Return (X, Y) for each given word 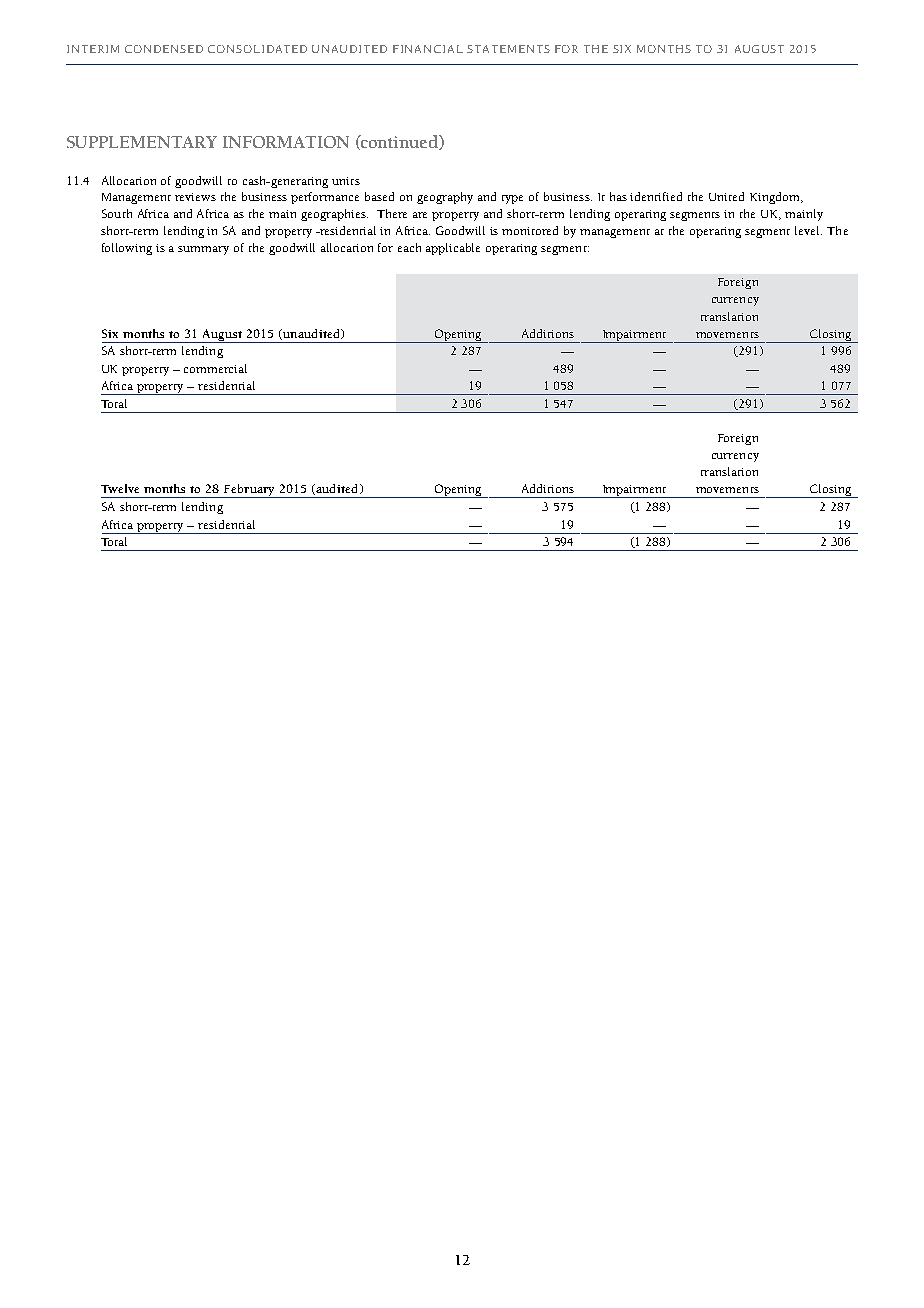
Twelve (120, 488)
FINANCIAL (428, 49)
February (249, 491)
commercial (215, 368)
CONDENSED (164, 49)
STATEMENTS (508, 49)
